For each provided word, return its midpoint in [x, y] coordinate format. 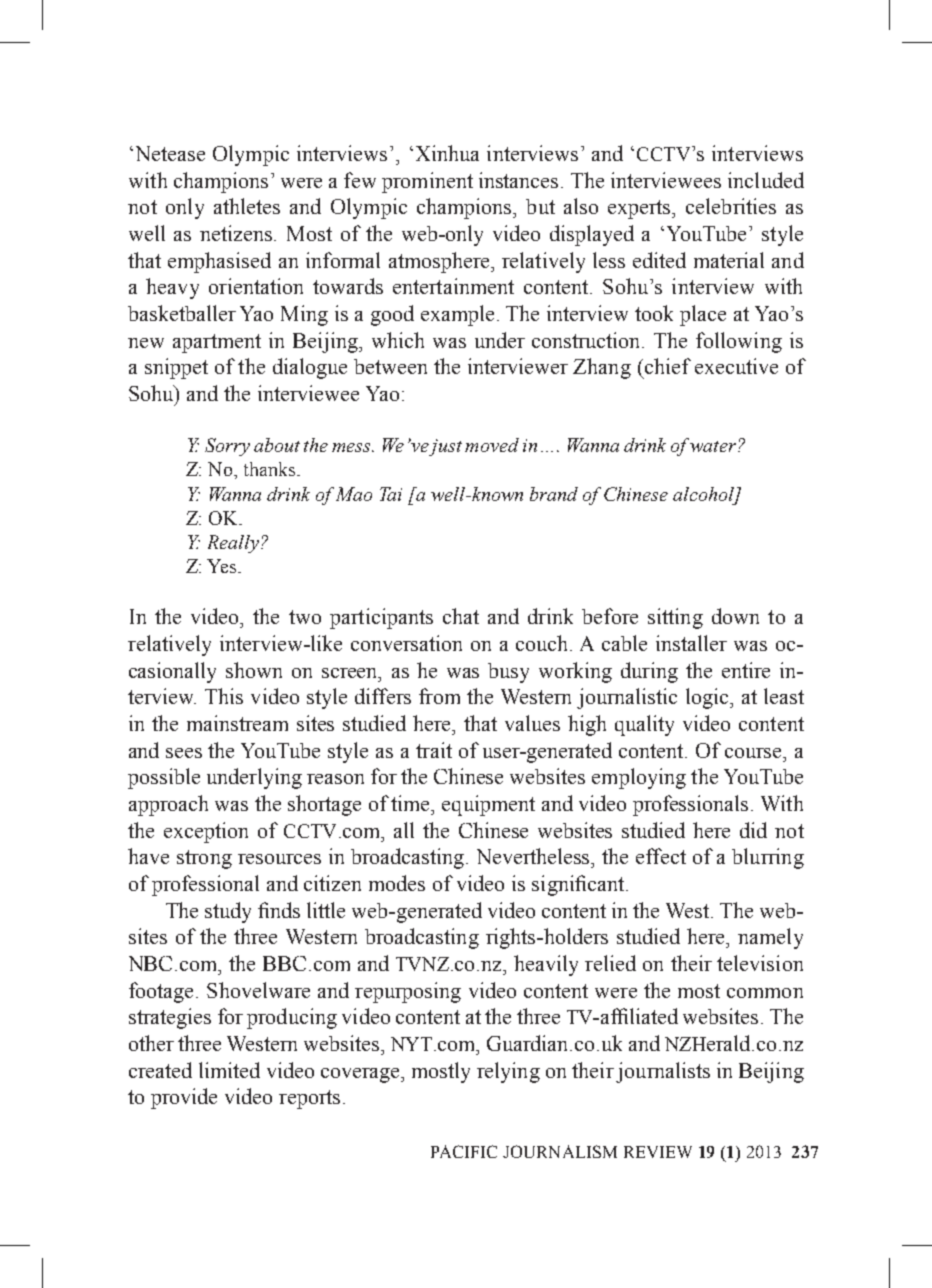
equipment [488, 805]
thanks [271, 469]
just [445, 447]
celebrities [731, 206]
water [714, 446]
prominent [427, 182]
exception [206, 832]
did [753, 830]
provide [184, 1098]
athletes [247, 206]
